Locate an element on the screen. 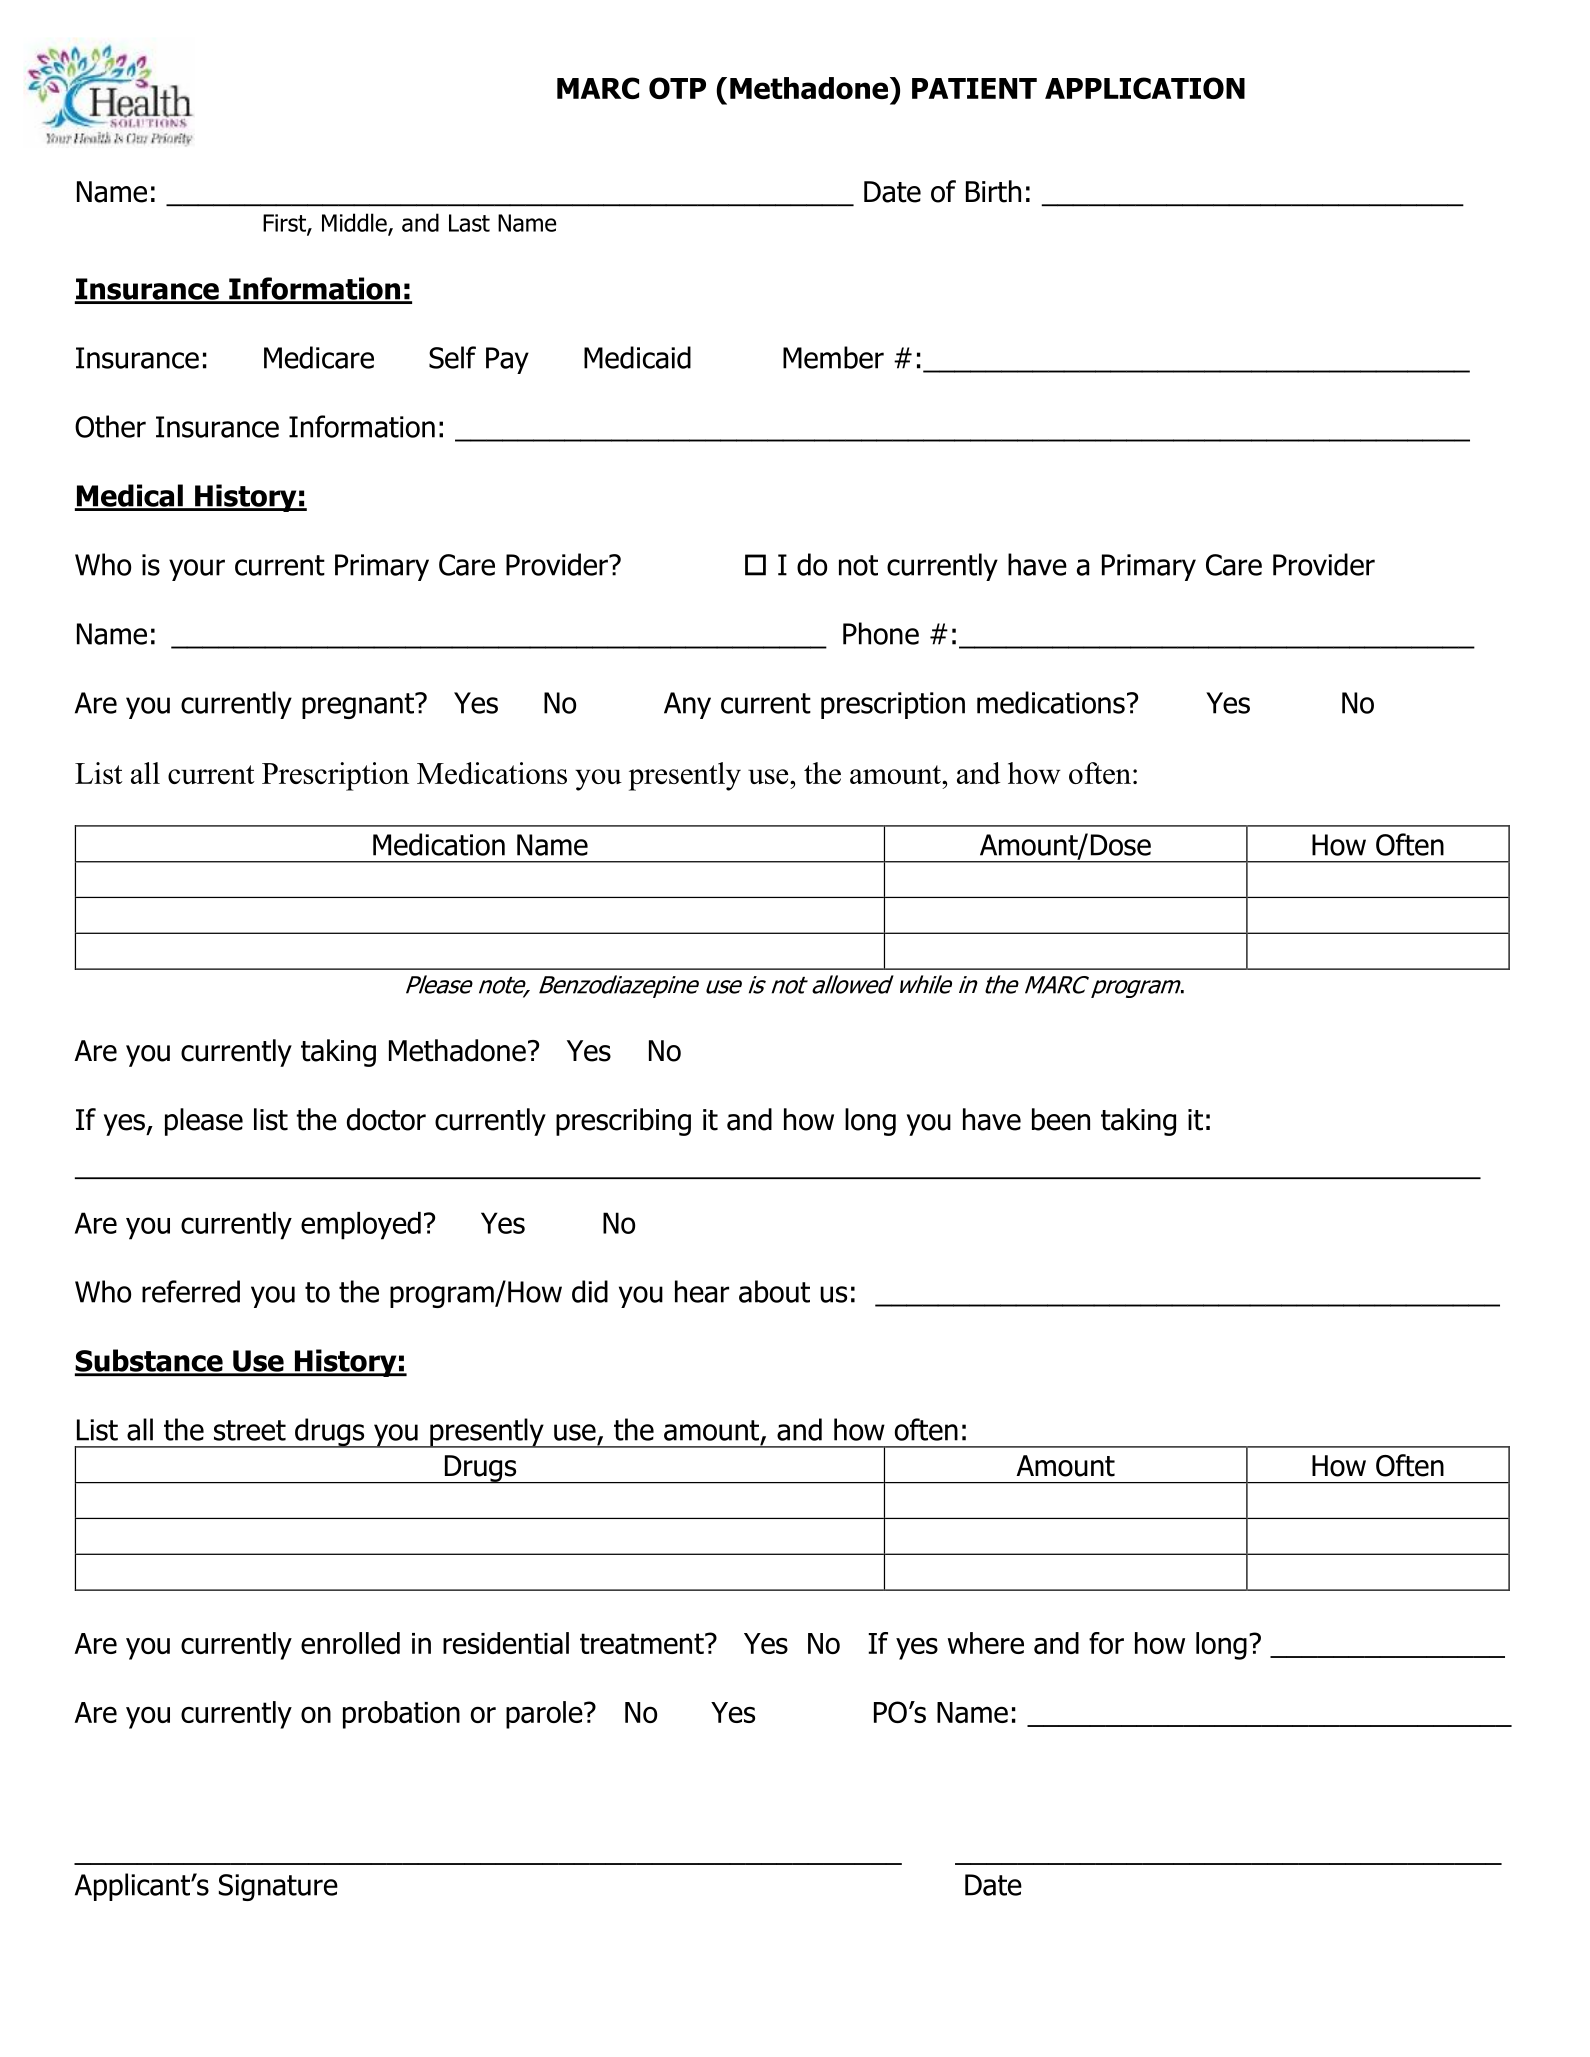 The image size is (1590, 2057). referred is located at coordinates (191, 1291).
